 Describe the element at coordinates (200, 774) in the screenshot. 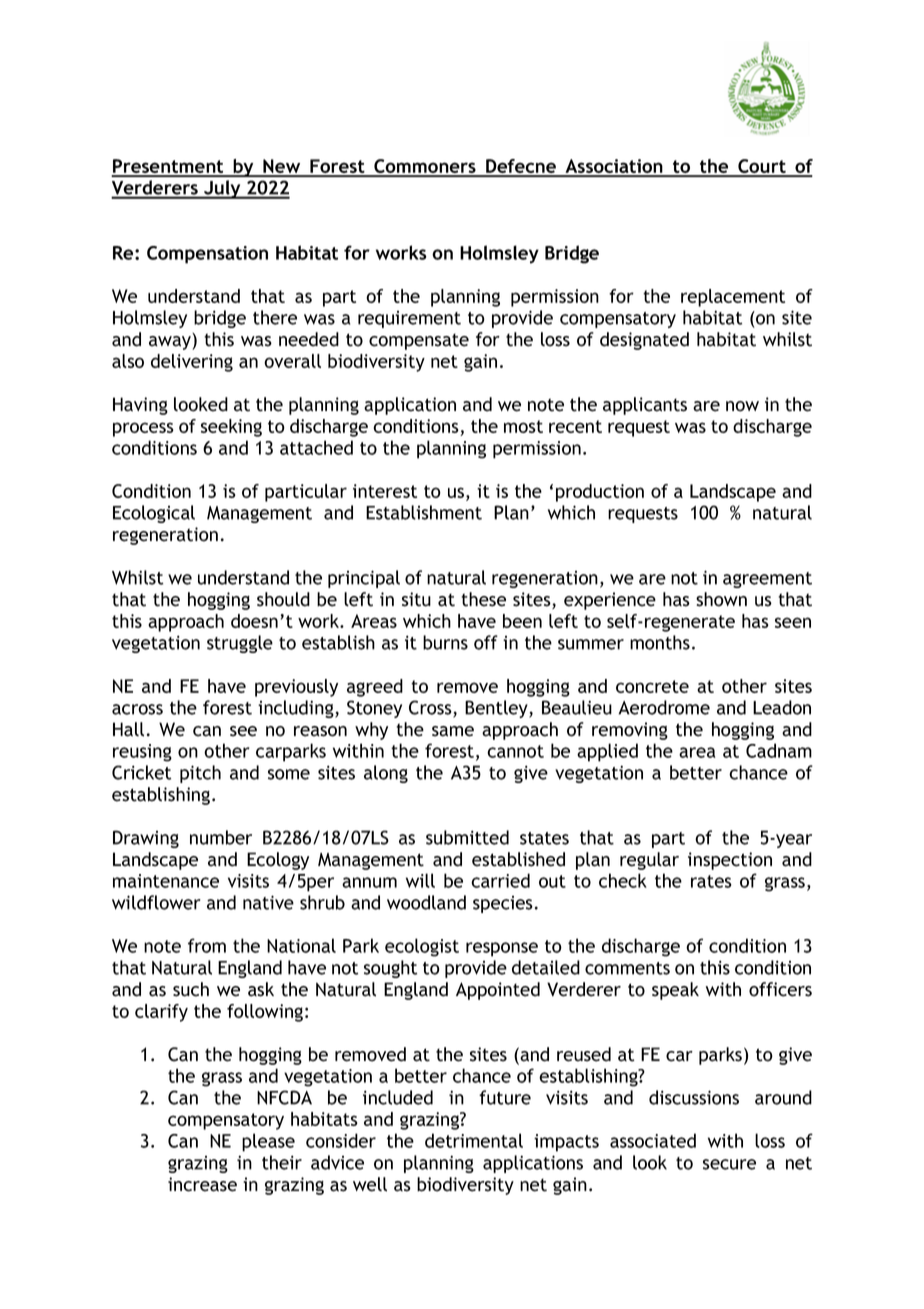

I see `pitch` at that location.
